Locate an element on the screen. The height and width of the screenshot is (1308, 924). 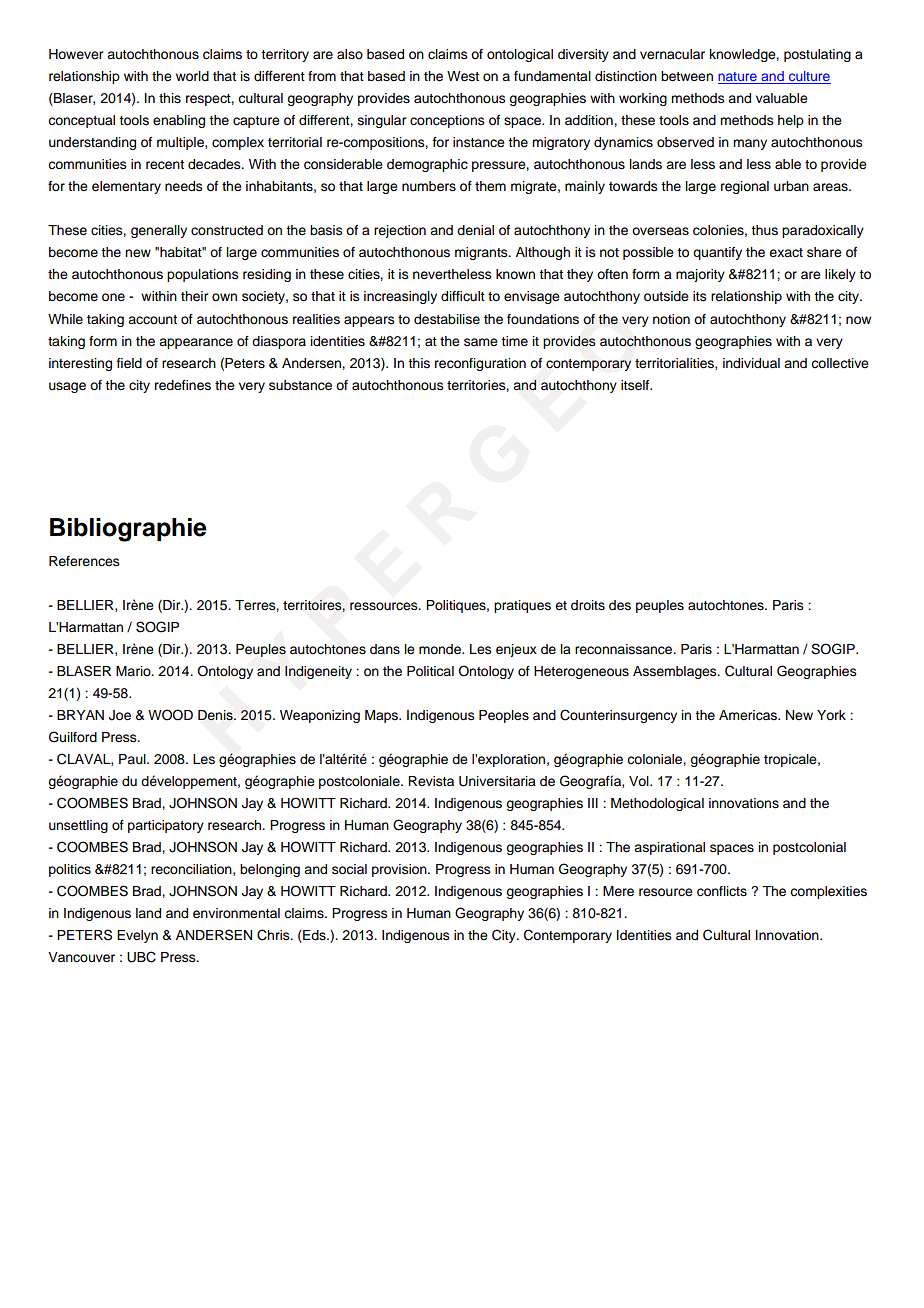
References is located at coordinates (84, 561).
